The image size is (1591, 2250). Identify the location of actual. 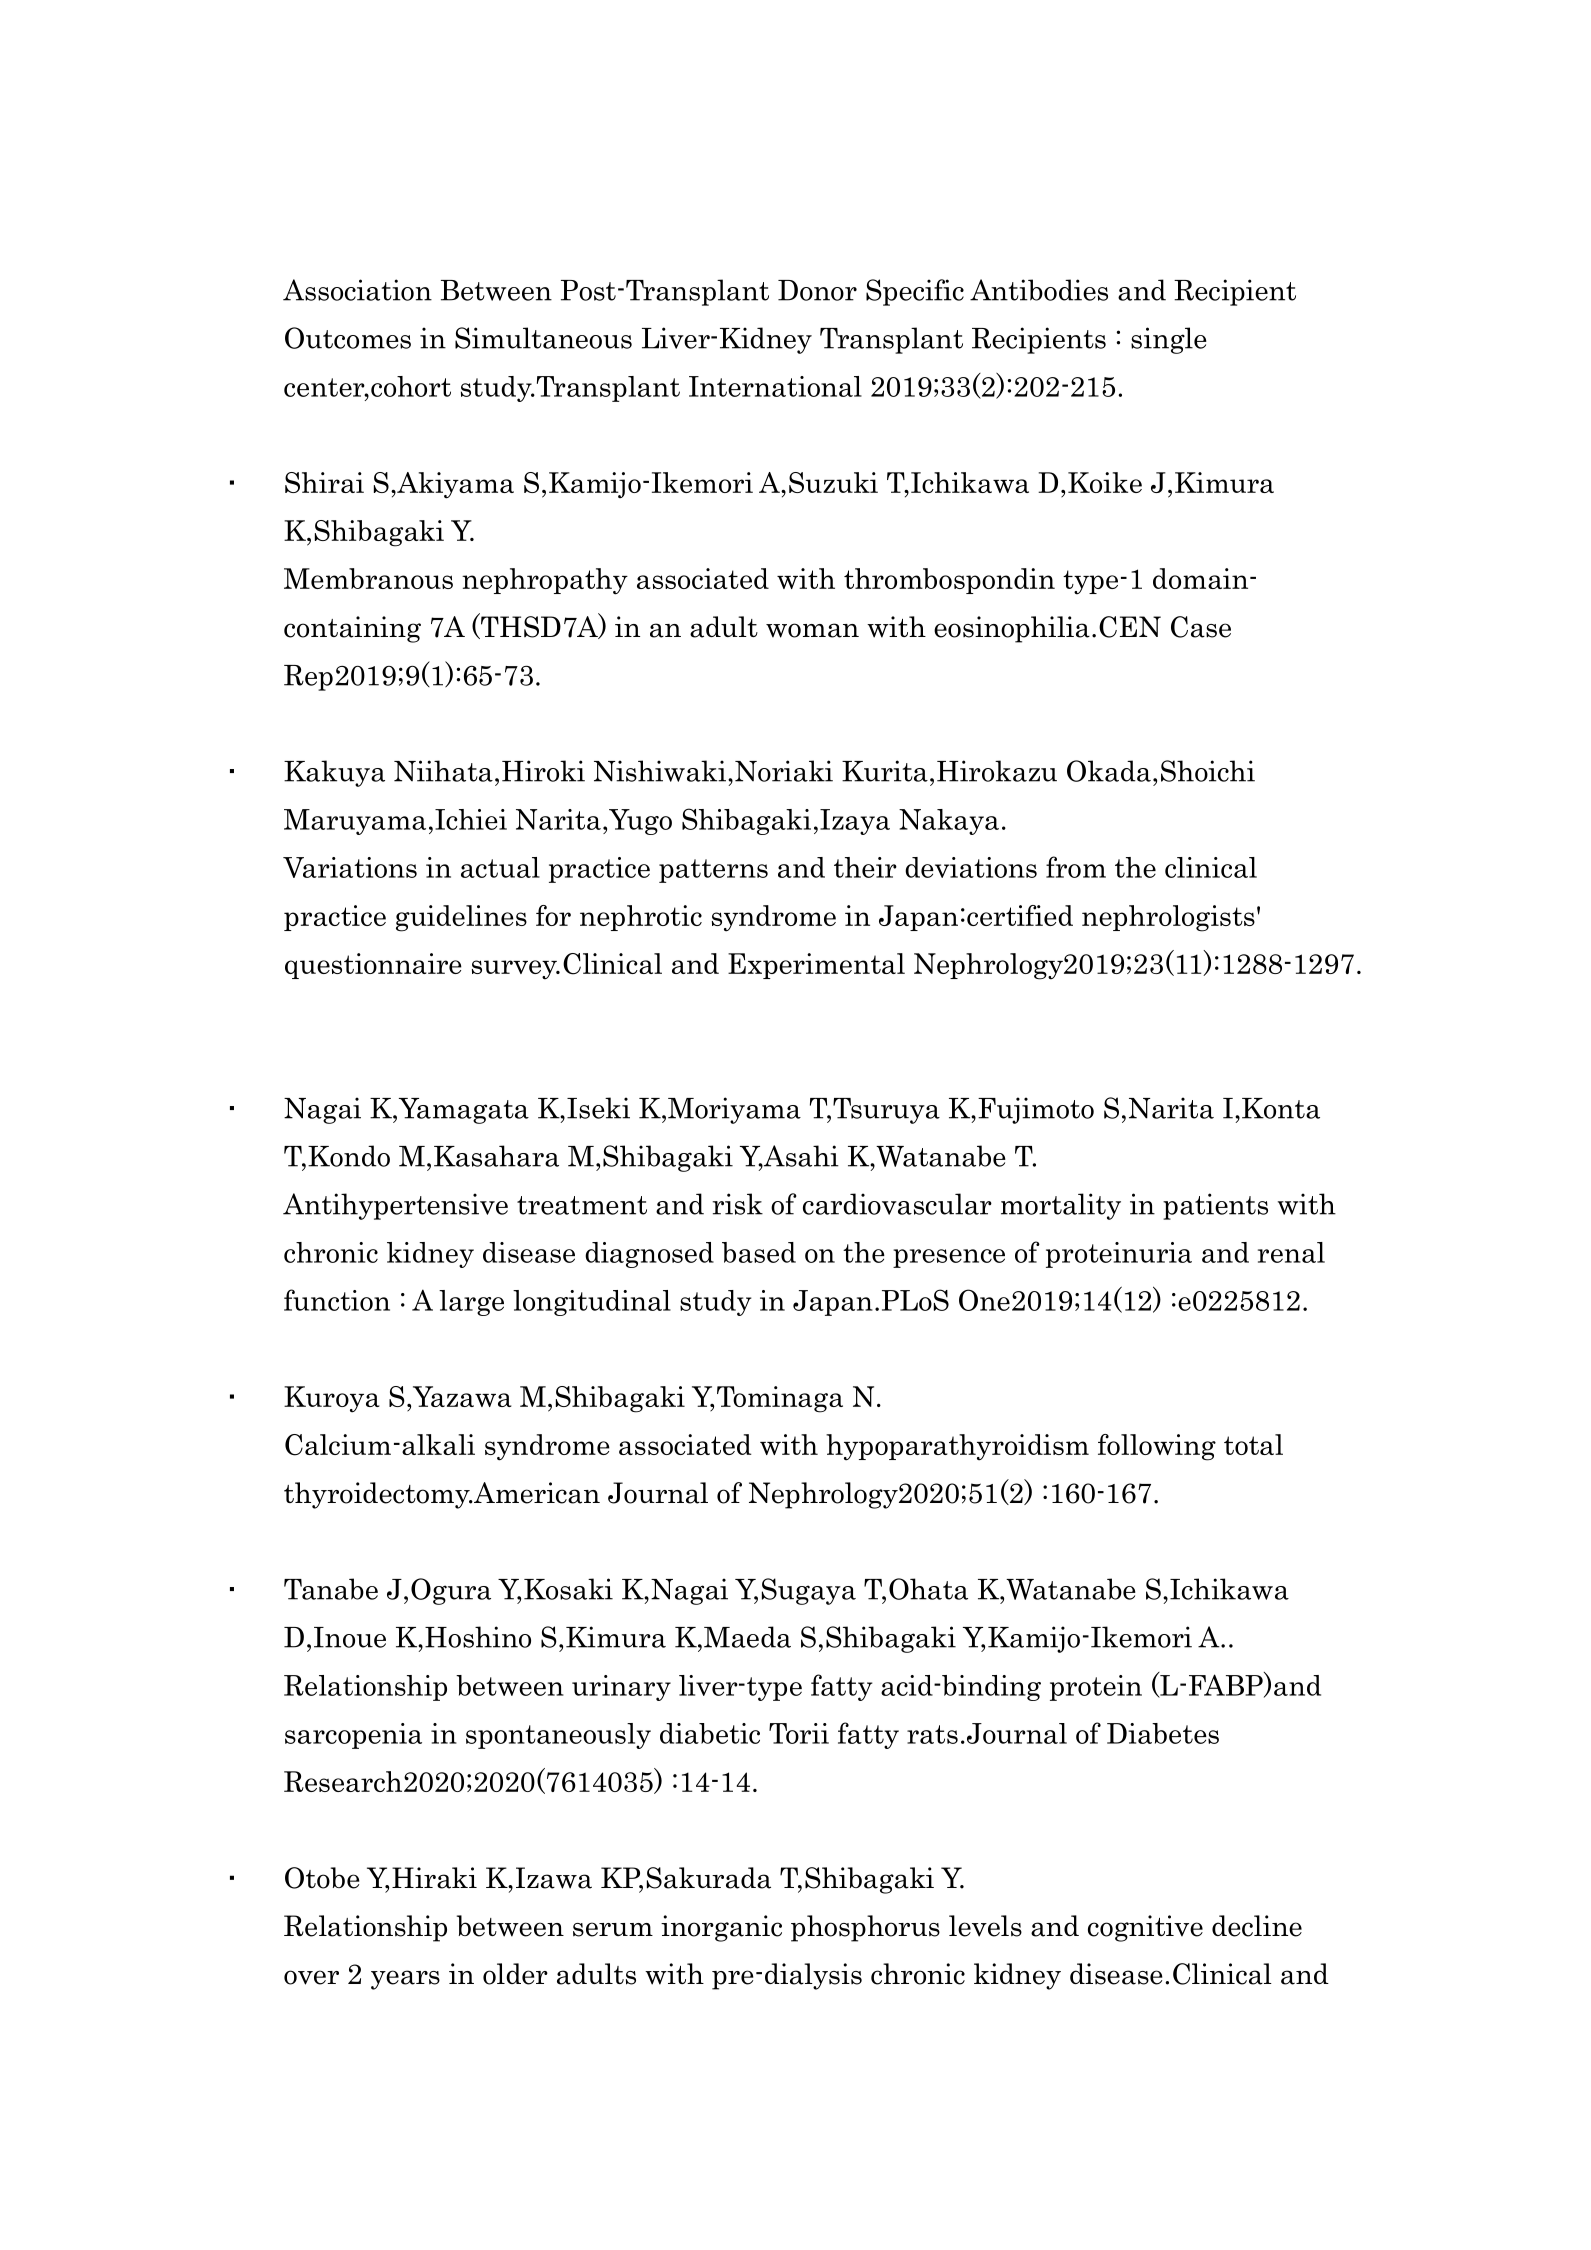
(500, 867).
